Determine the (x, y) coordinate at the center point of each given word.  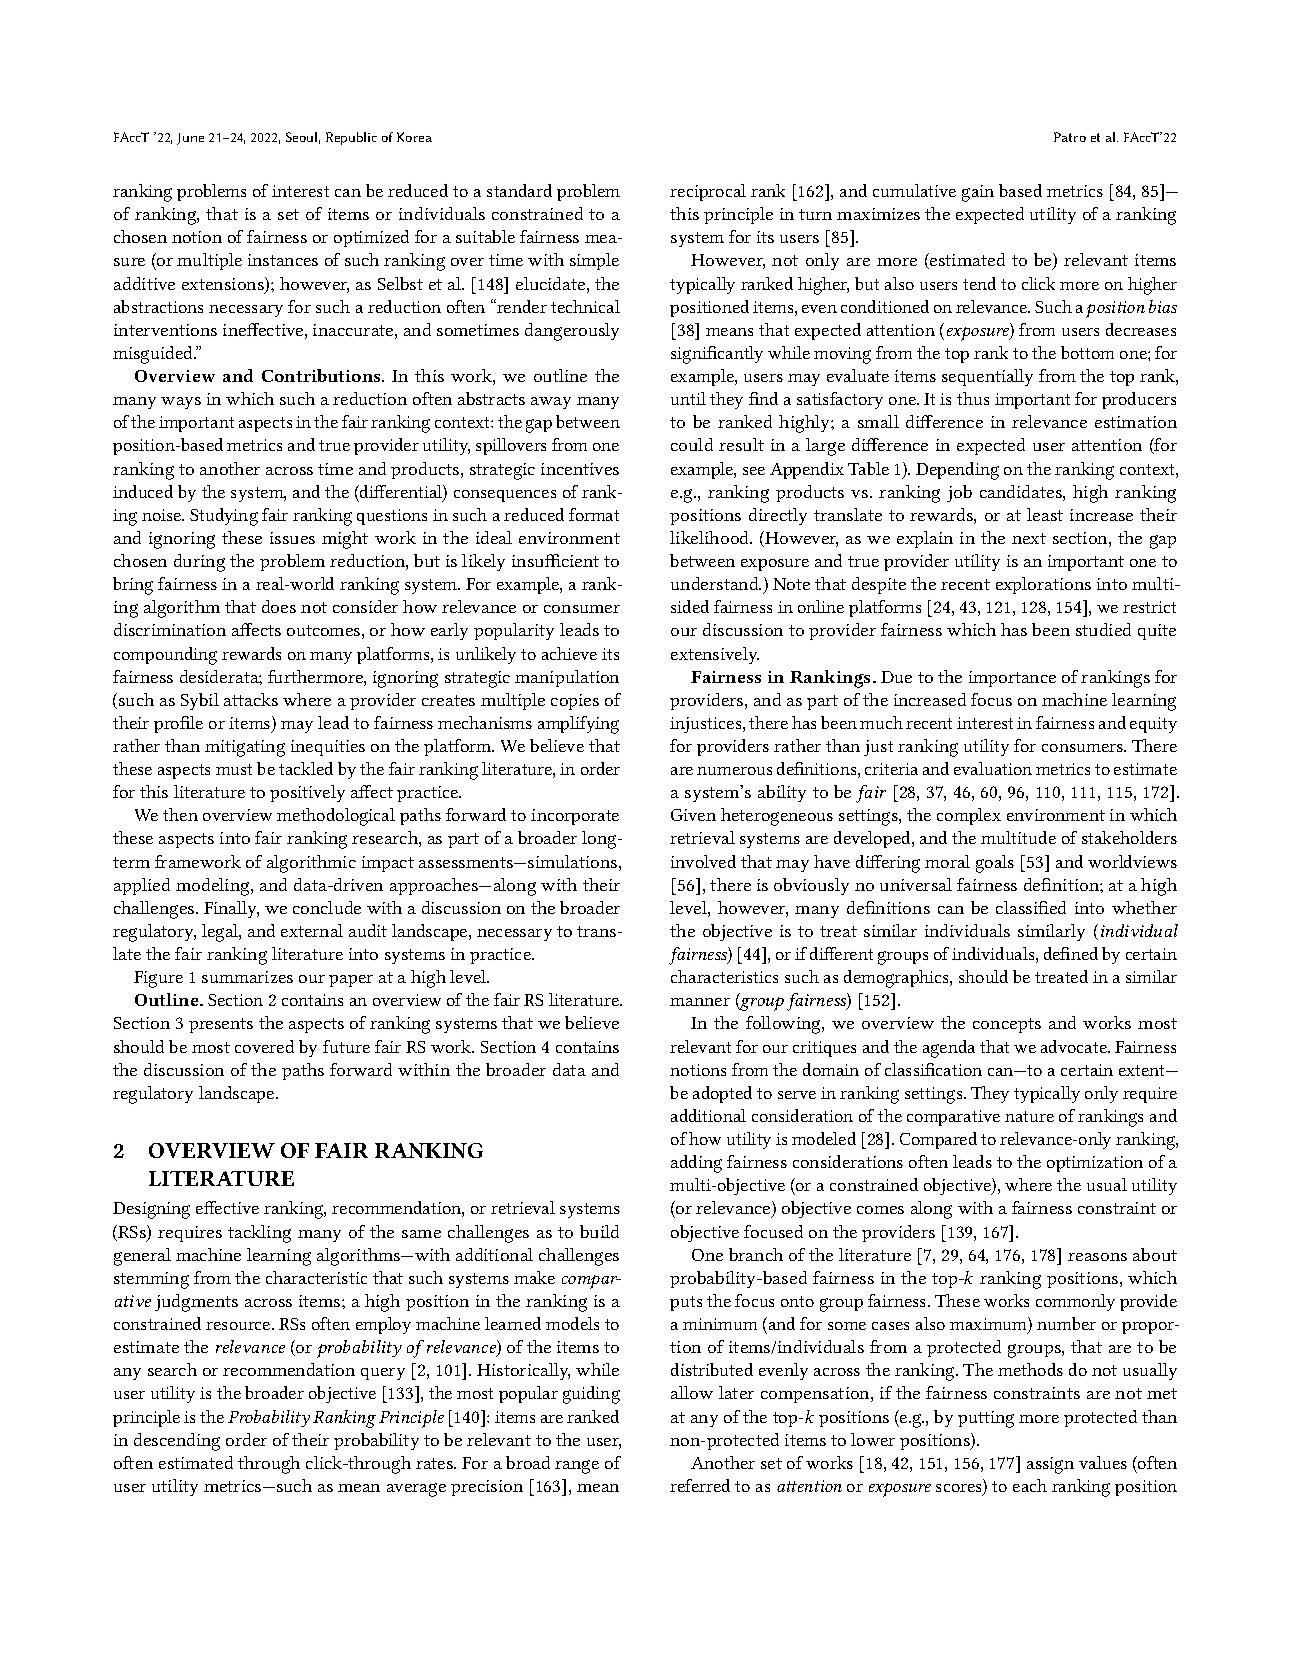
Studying (224, 517)
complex (969, 816)
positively (307, 793)
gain (978, 193)
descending (177, 1442)
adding (696, 1164)
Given (693, 815)
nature (1029, 1116)
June (190, 139)
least (1045, 514)
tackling (259, 1234)
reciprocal (708, 192)
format (594, 514)
